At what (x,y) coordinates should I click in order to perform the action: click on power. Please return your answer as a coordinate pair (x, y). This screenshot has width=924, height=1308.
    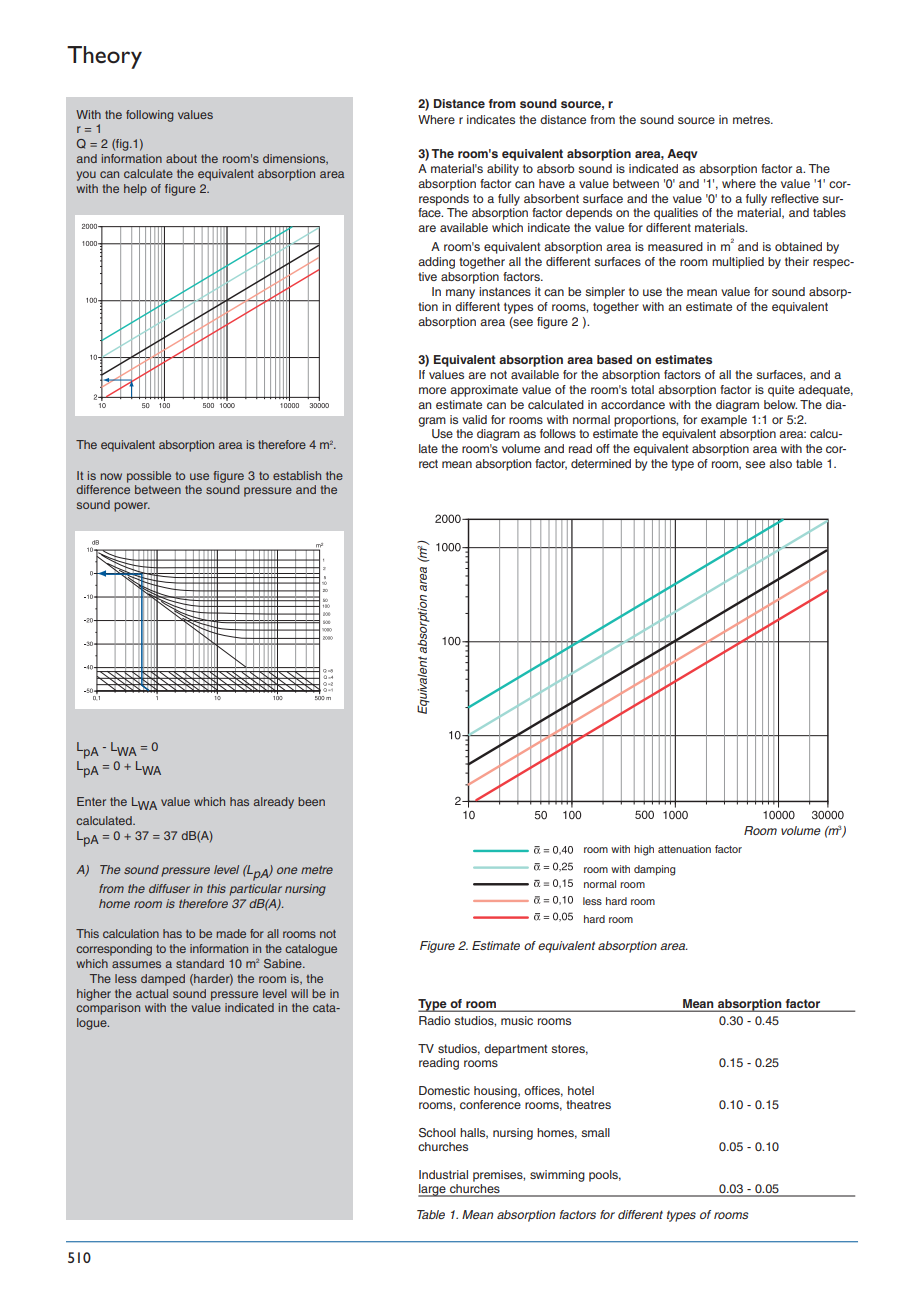
    Looking at the image, I should click on (132, 507).
